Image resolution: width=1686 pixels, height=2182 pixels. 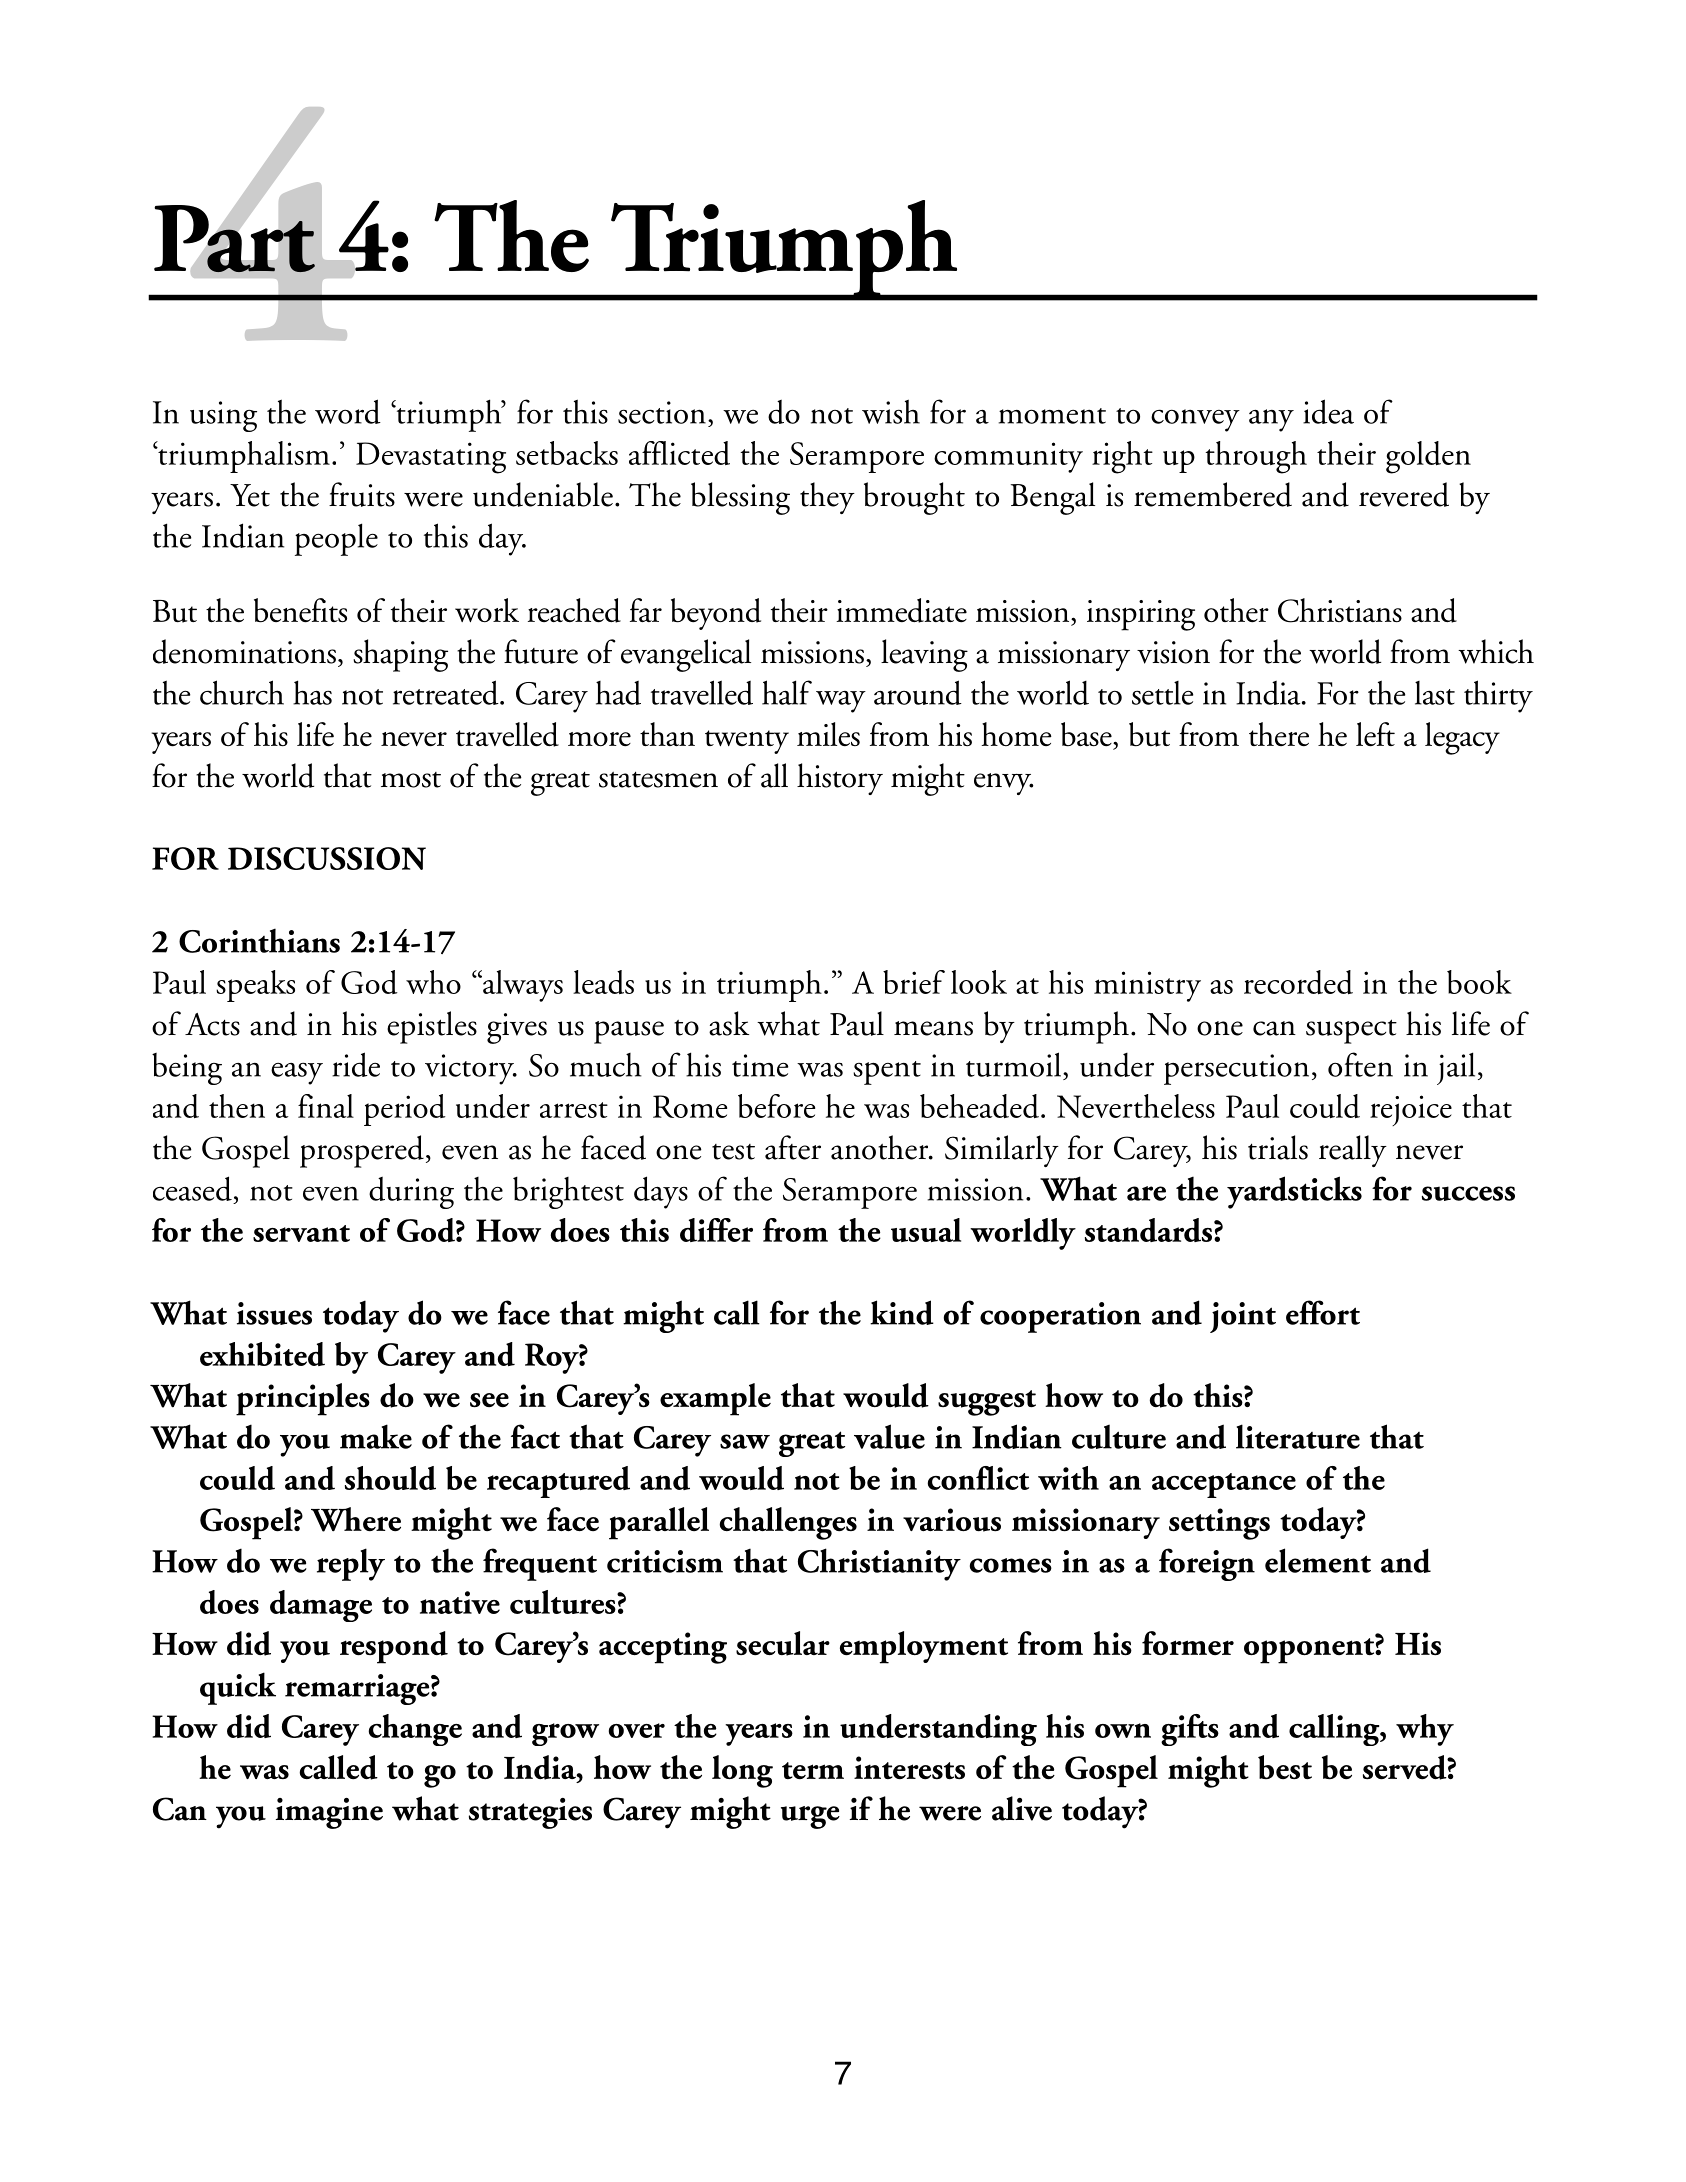 What do you see at coordinates (433, 982) in the screenshot?
I see `who` at bounding box center [433, 982].
